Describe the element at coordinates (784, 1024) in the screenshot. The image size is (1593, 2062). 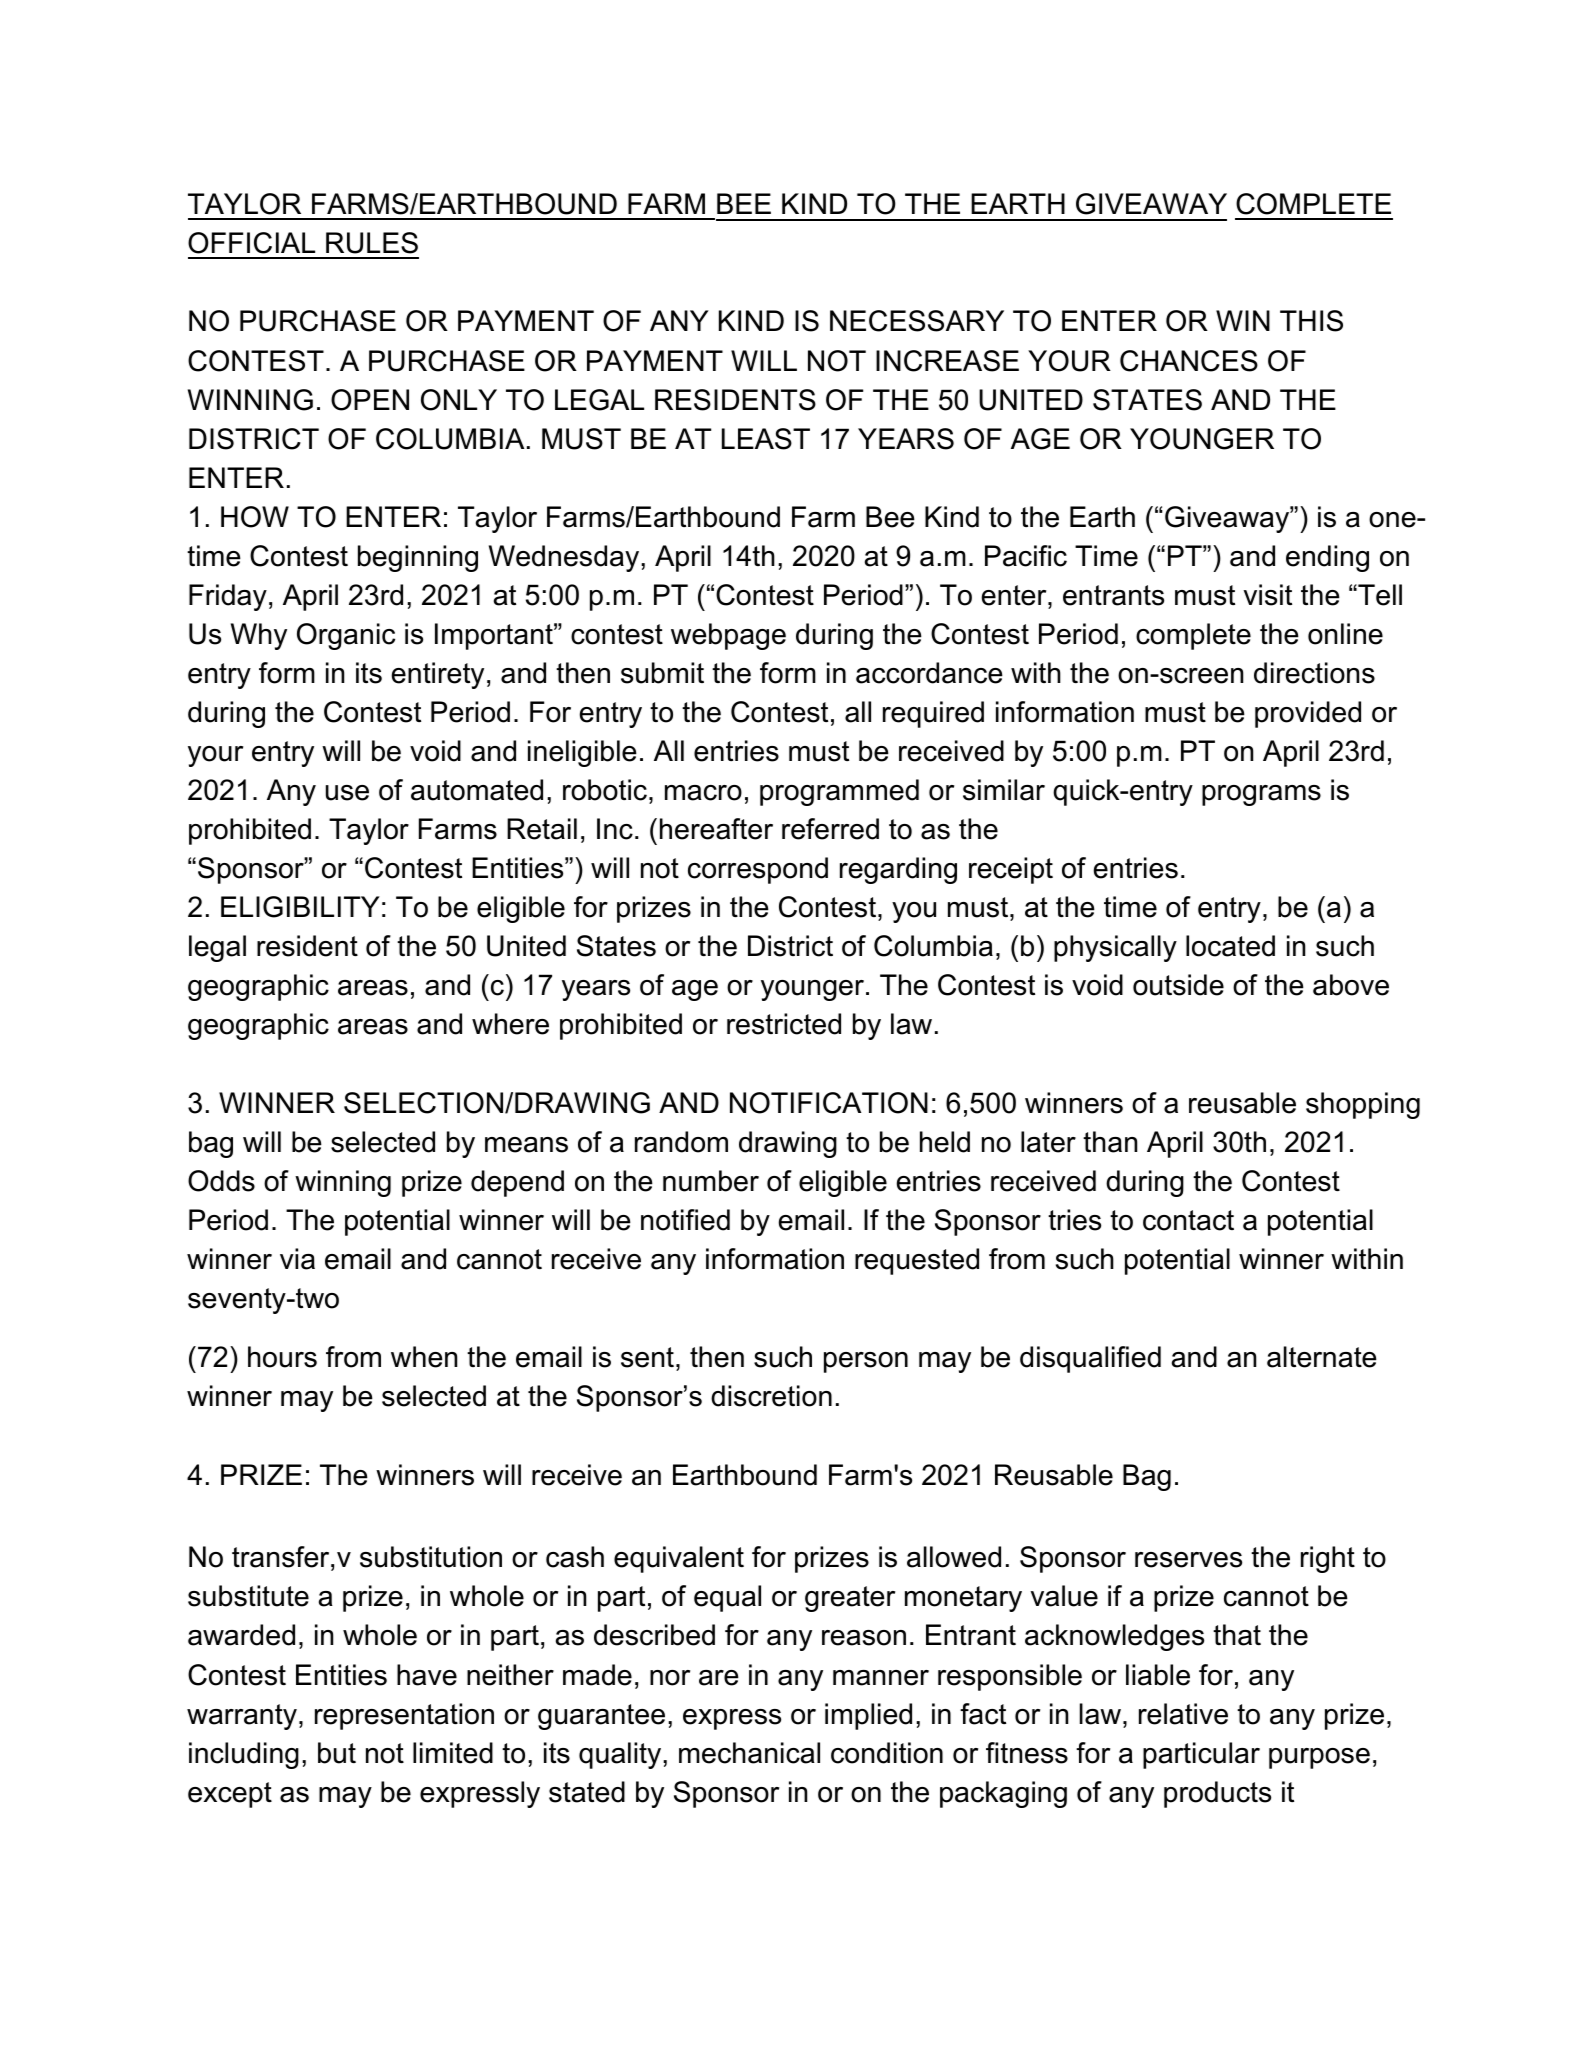
I see `restricted` at that location.
